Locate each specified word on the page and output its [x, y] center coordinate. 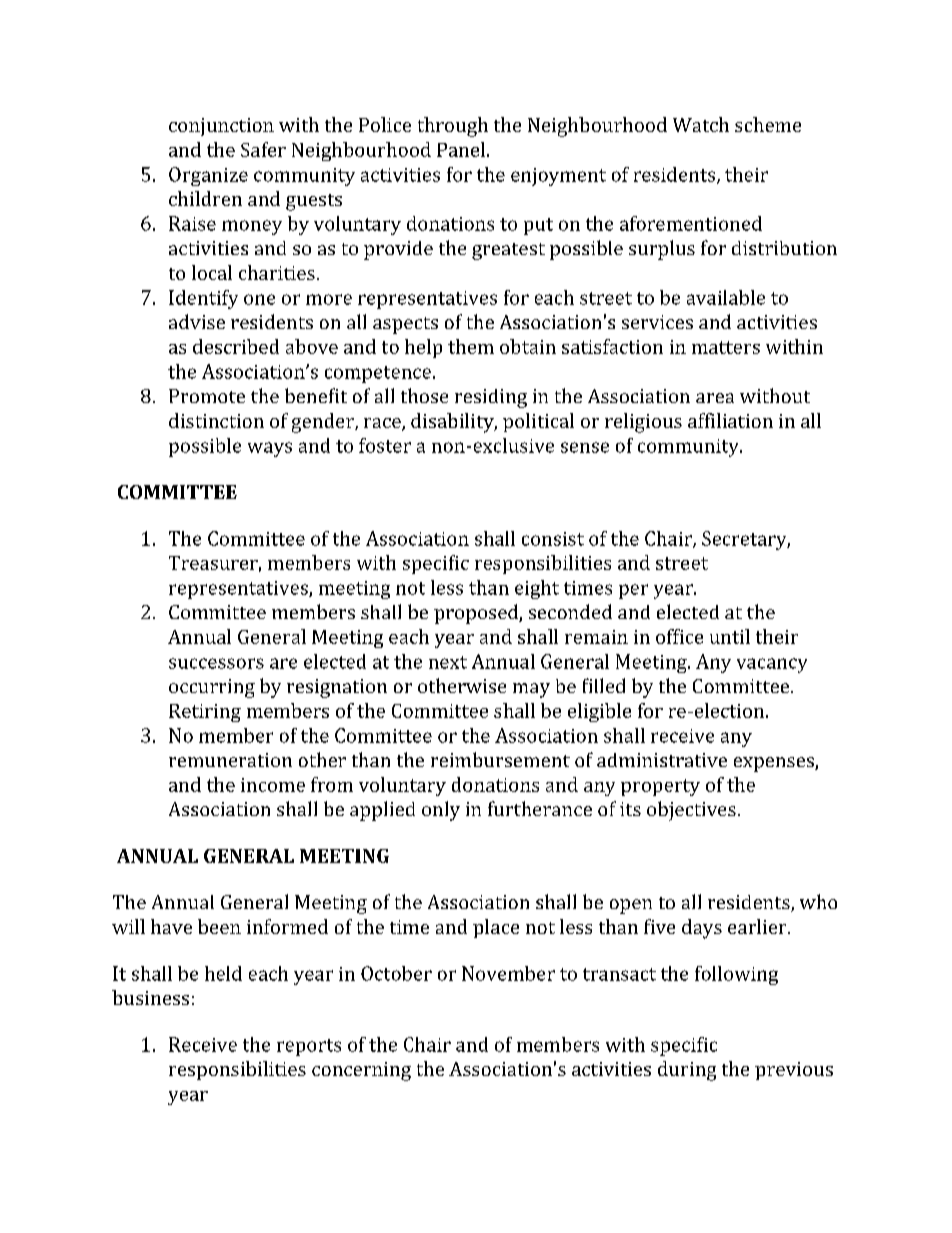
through [453, 127]
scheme [768, 124]
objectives [691, 811]
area [715, 398]
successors [216, 663]
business [150, 997]
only [441, 811]
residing [491, 398]
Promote [207, 396]
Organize [208, 176]
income [273, 785]
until [730, 636]
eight [537, 589]
